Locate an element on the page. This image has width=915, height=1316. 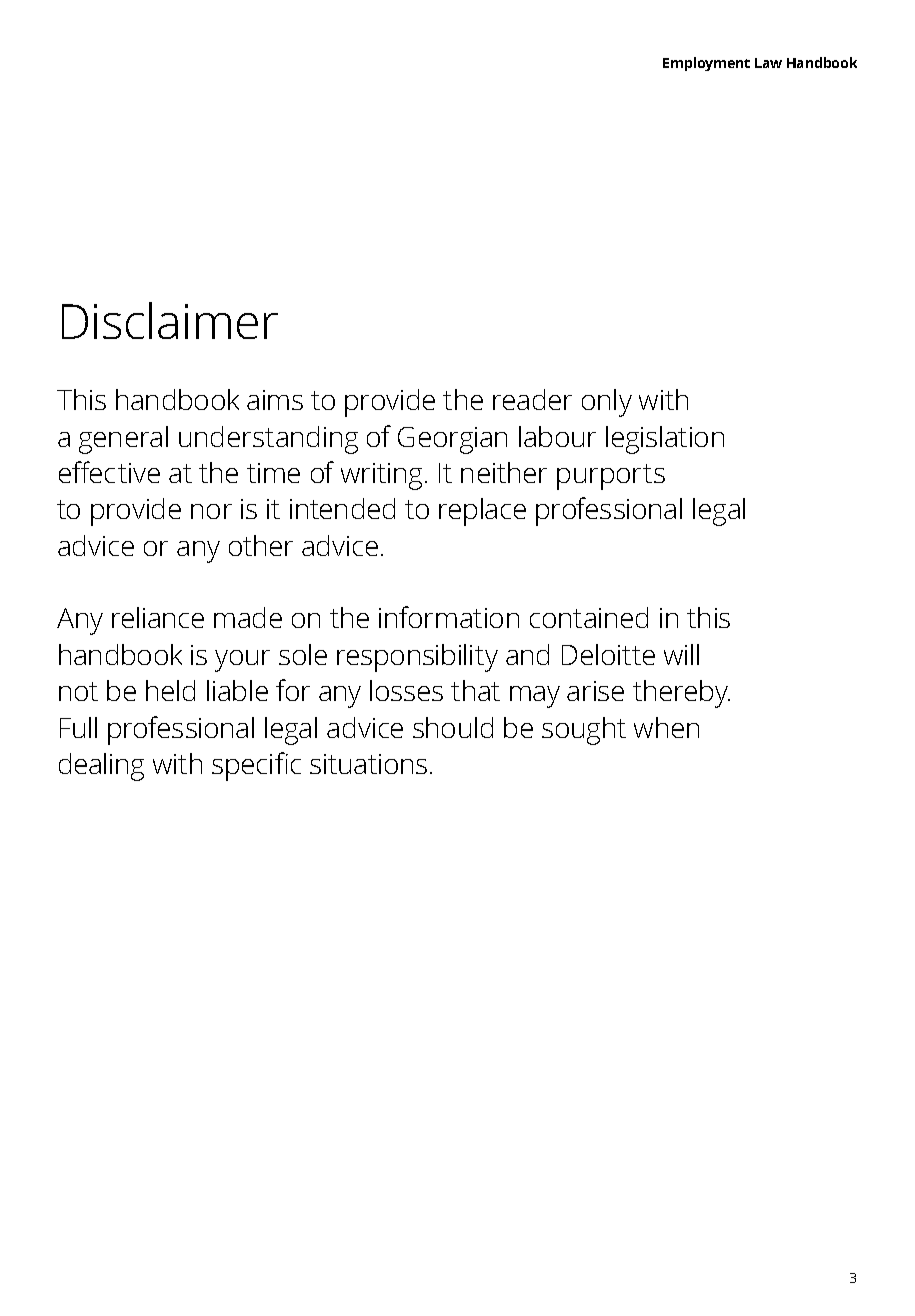
nor is located at coordinates (211, 511).
